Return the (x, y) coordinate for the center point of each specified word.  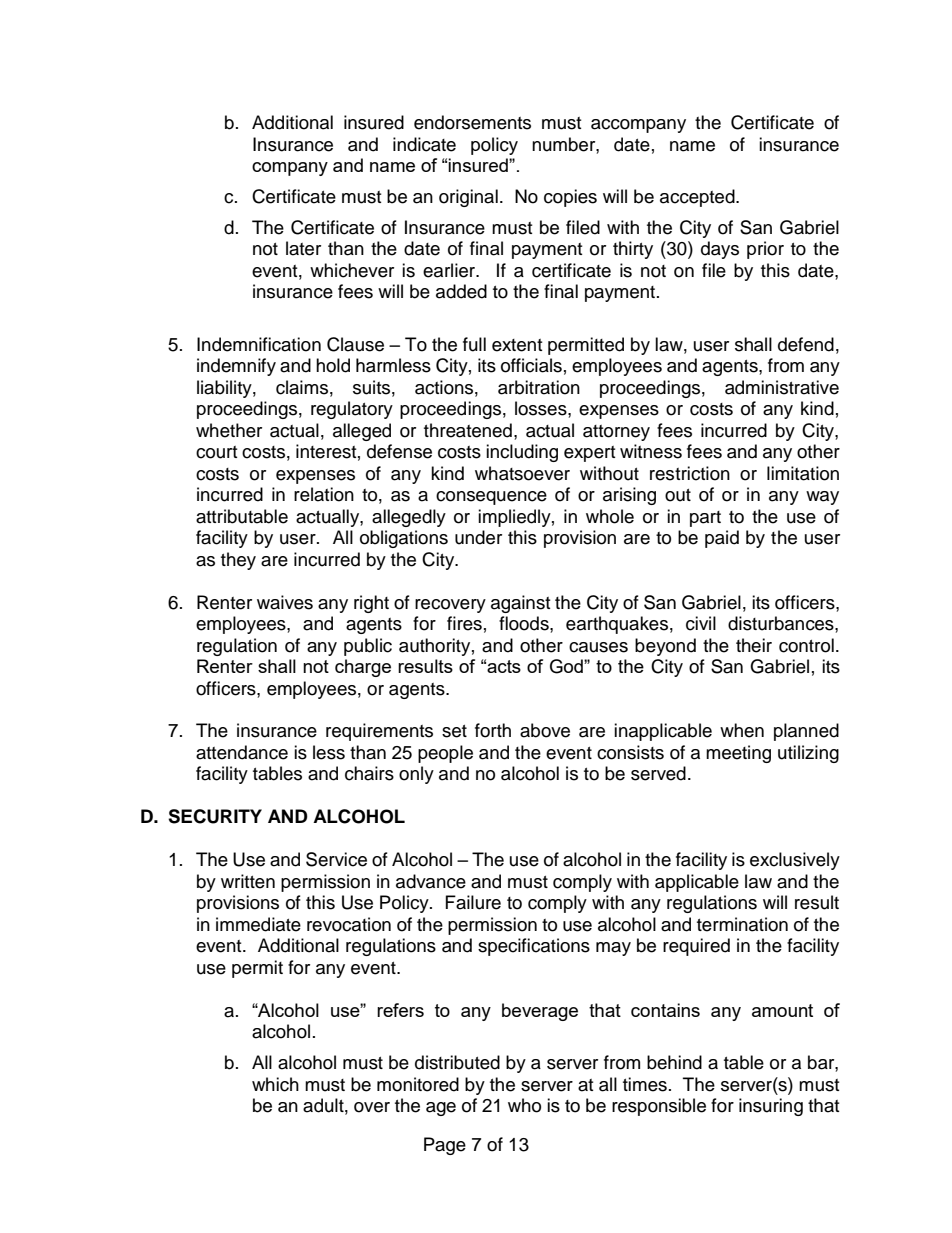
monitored (418, 1084)
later (303, 248)
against (520, 604)
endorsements (472, 122)
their (754, 645)
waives (285, 602)
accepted (698, 198)
